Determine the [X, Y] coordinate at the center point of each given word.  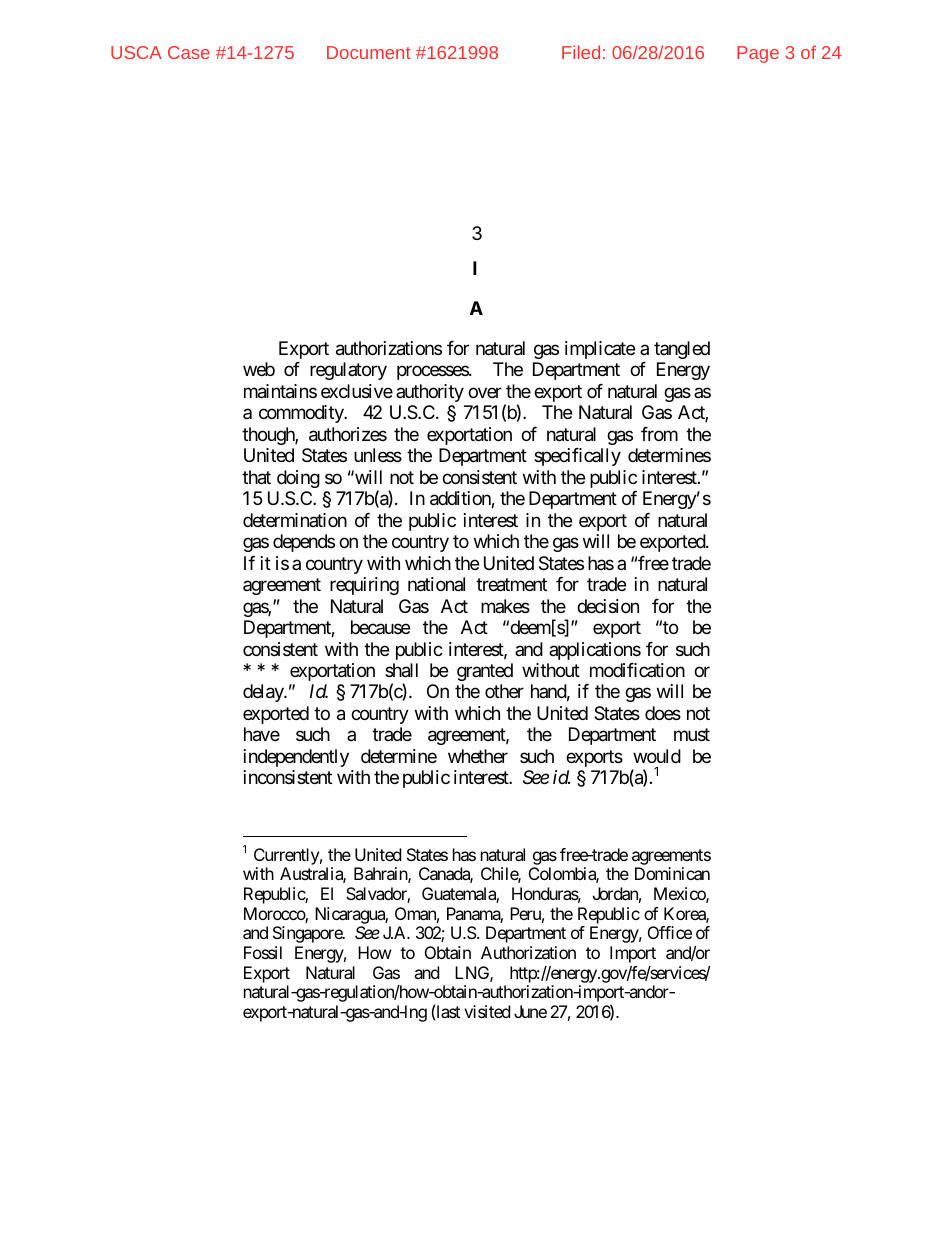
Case [189, 52]
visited [487, 1011]
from [659, 434]
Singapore [308, 934]
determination [295, 520]
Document [369, 52]
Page [758, 54]
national [436, 584]
